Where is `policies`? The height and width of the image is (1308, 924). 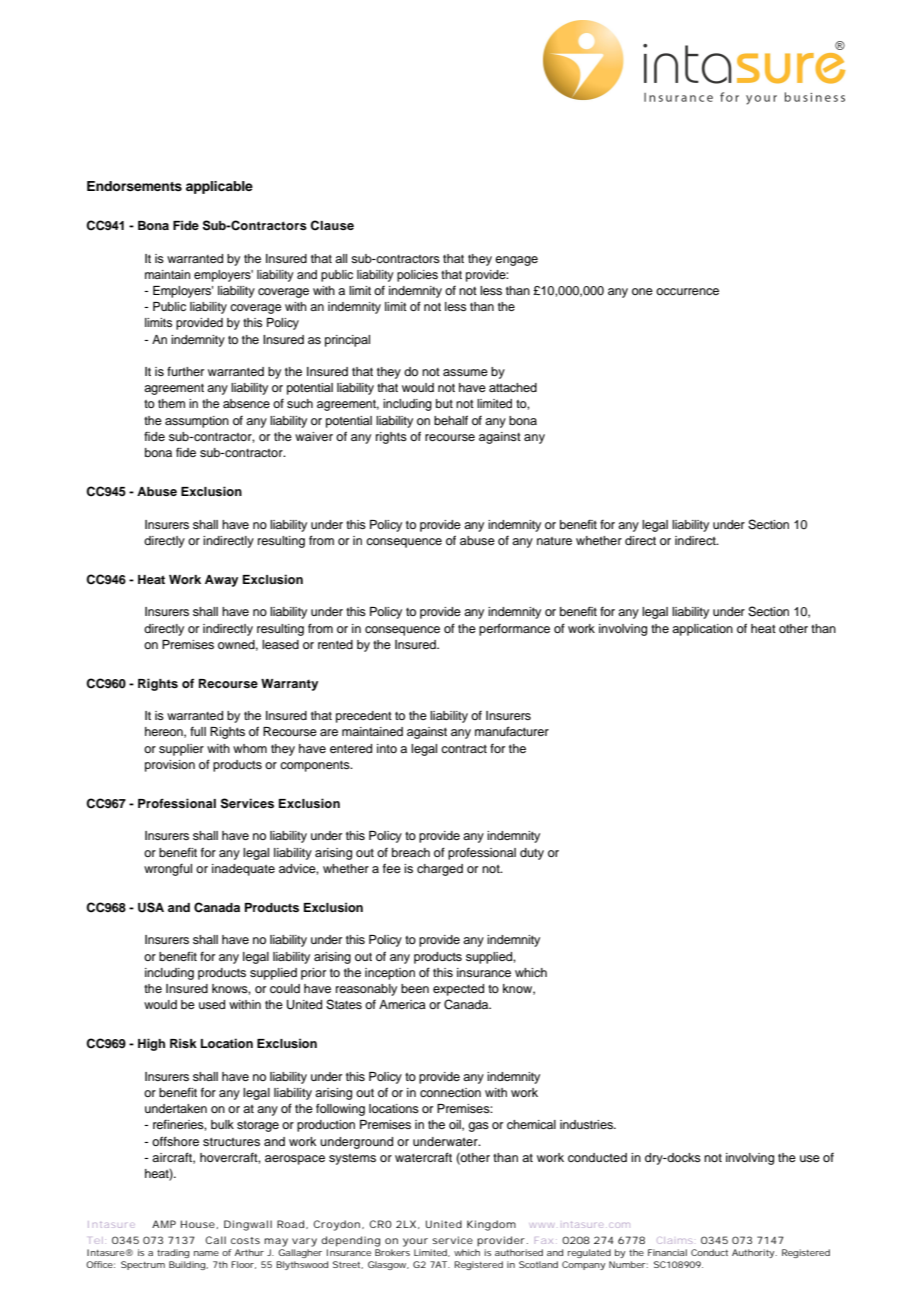 policies is located at coordinates (417, 276).
